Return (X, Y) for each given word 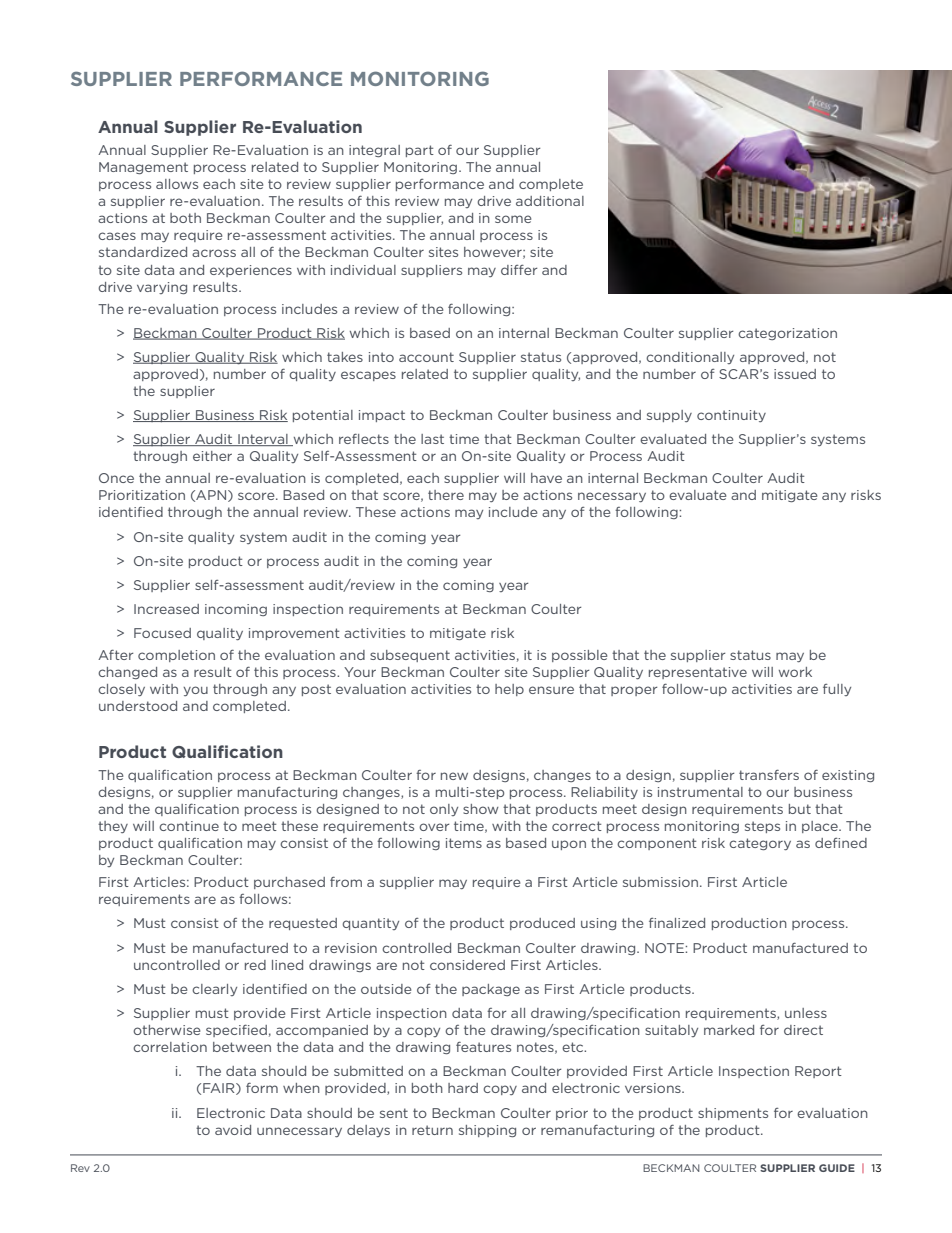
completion (176, 656)
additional (550, 201)
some (513, 219)
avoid (233, 1130)
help (509, 690)
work (795, 672)
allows (177, 184)
